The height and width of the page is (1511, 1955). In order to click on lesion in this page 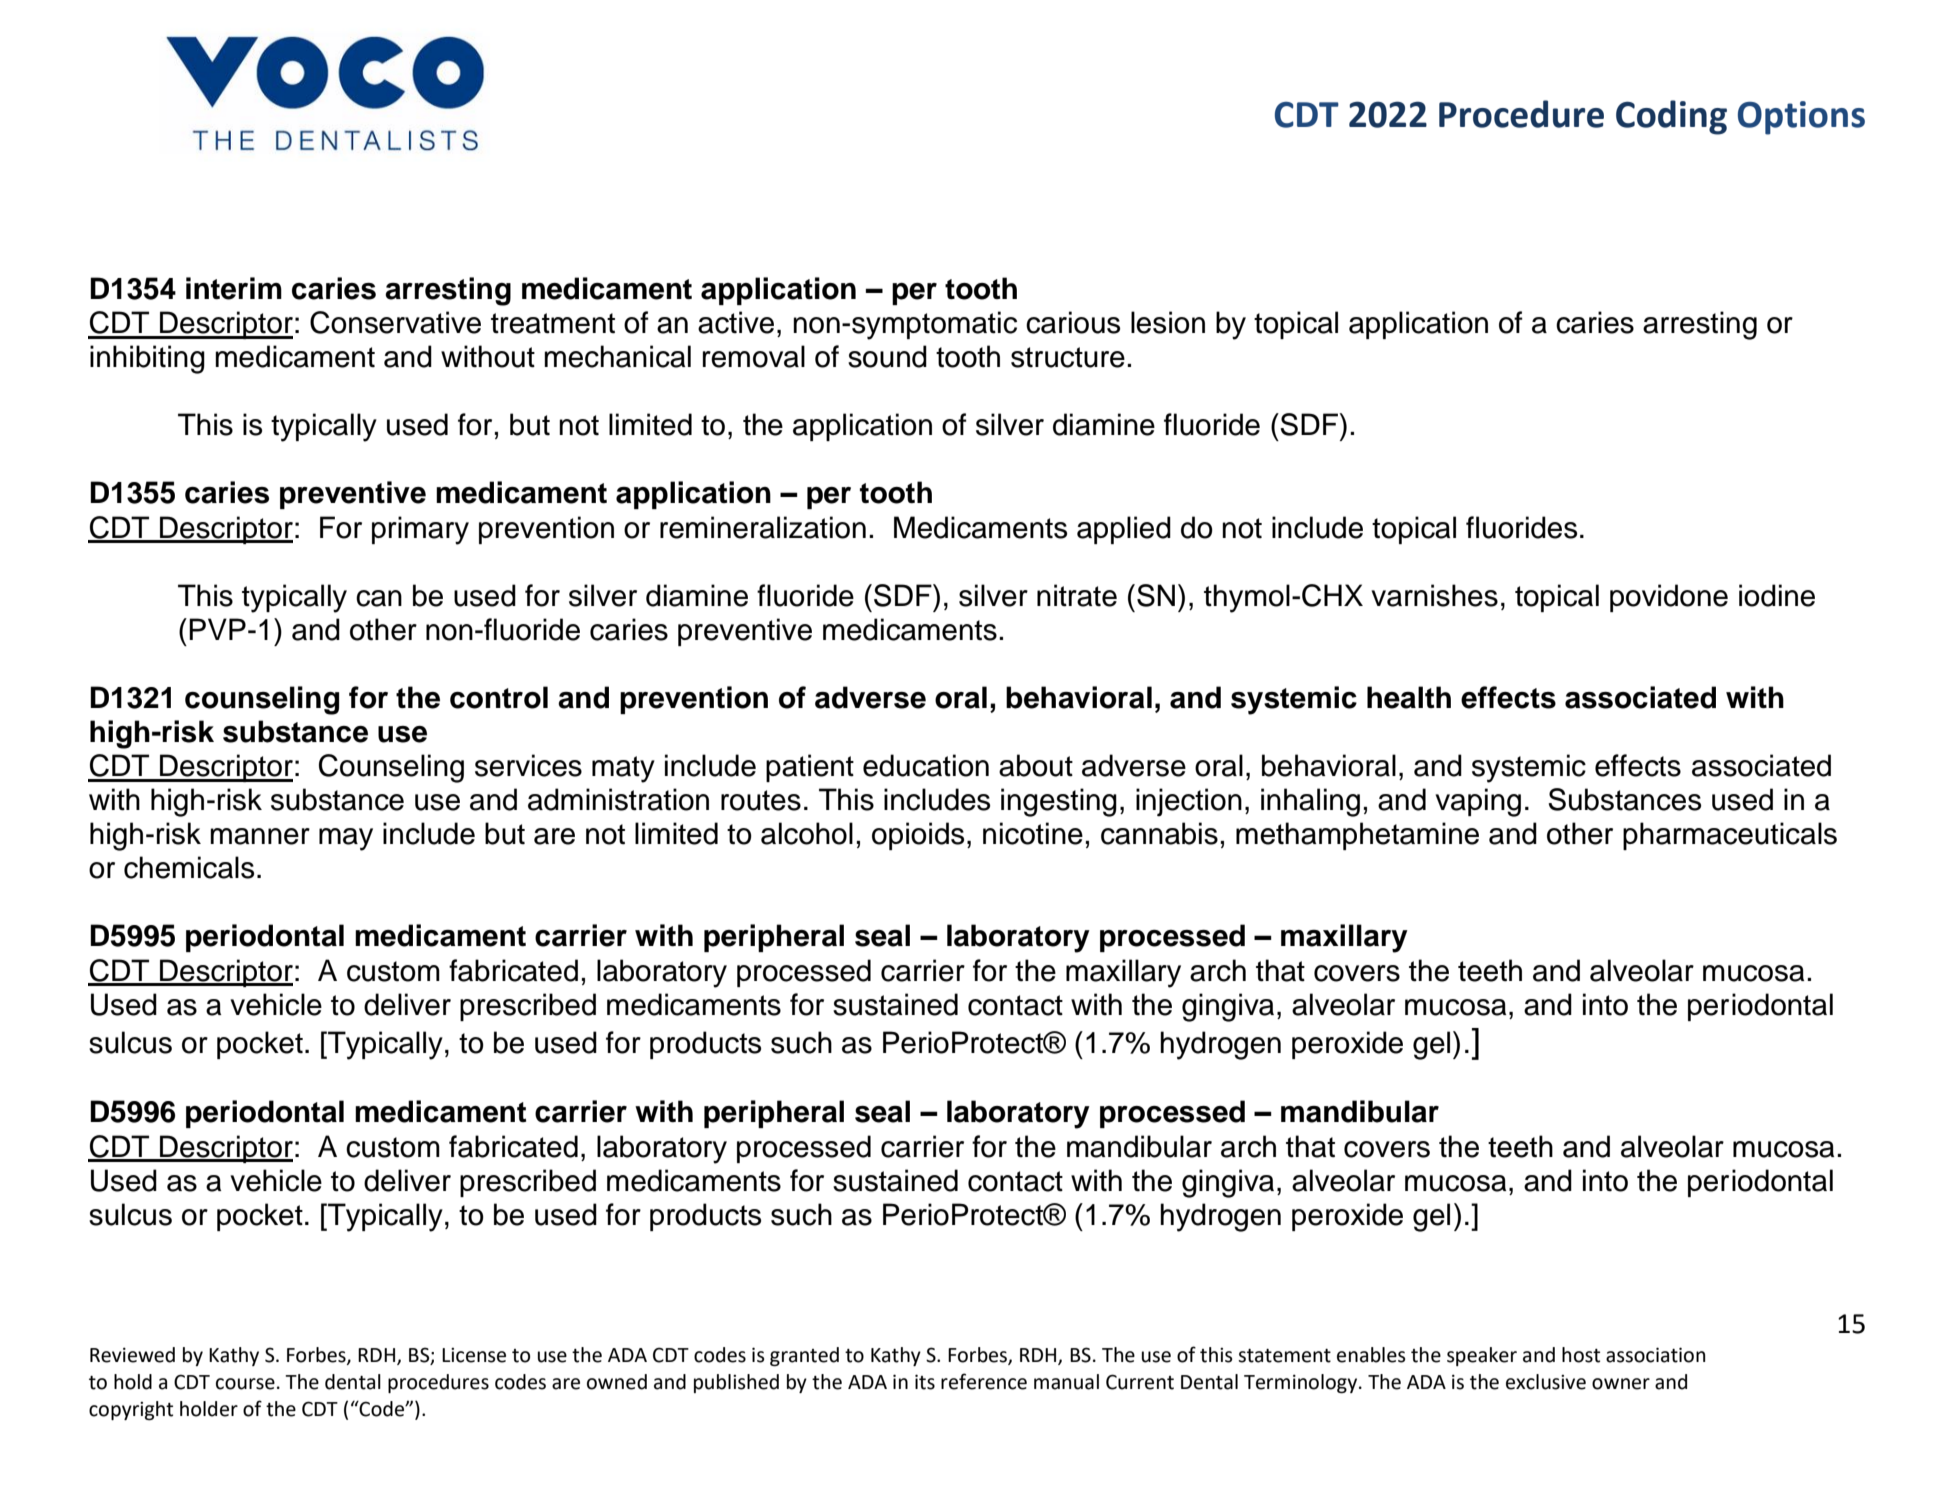, I will do `click(1168, 322)`.
